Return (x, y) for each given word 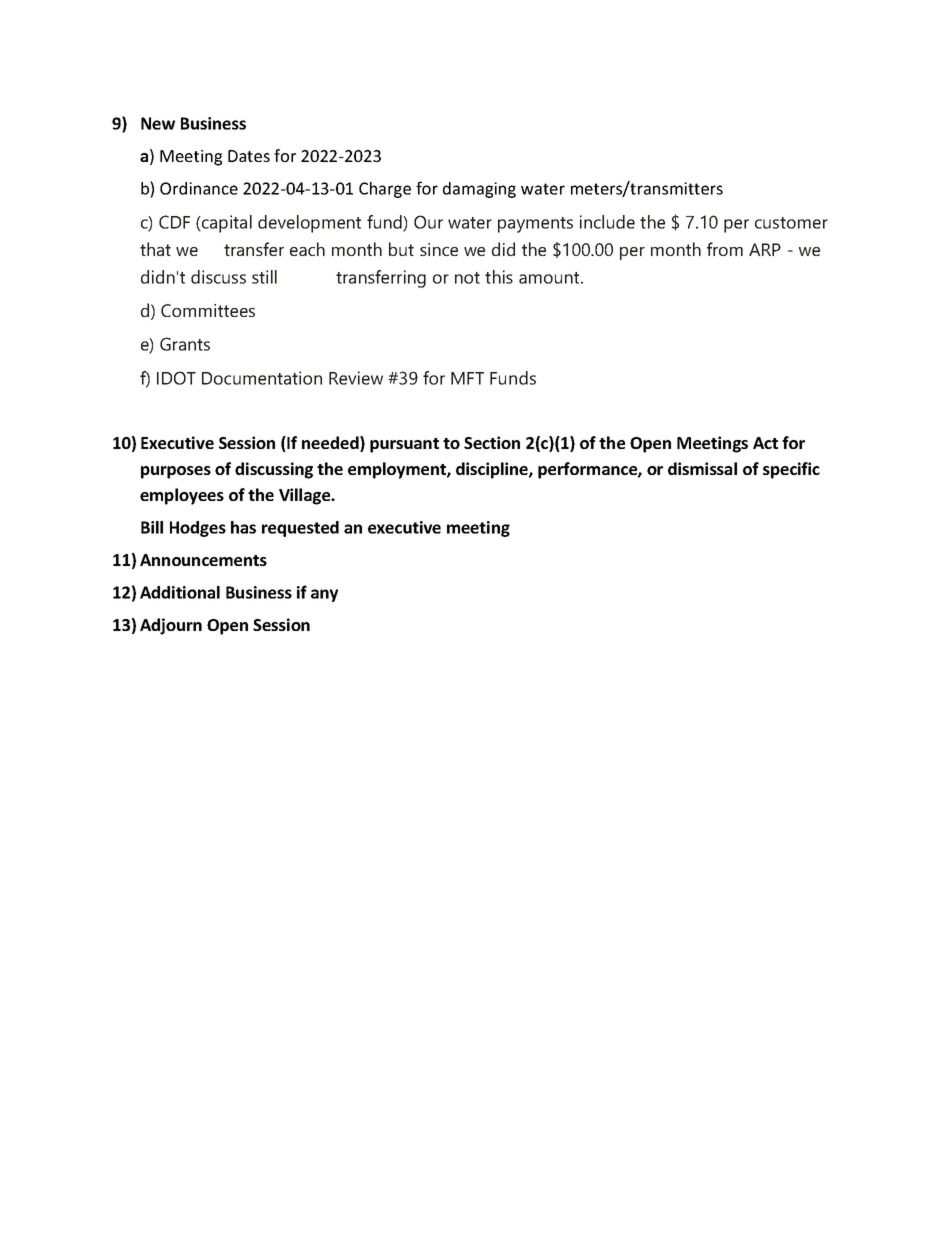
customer (791, 223)
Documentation (262, 378)
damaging (479, 190)
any (324, 595)
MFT (467, 378)
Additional (180, 592)
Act (765, 443)
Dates (249, 156)
